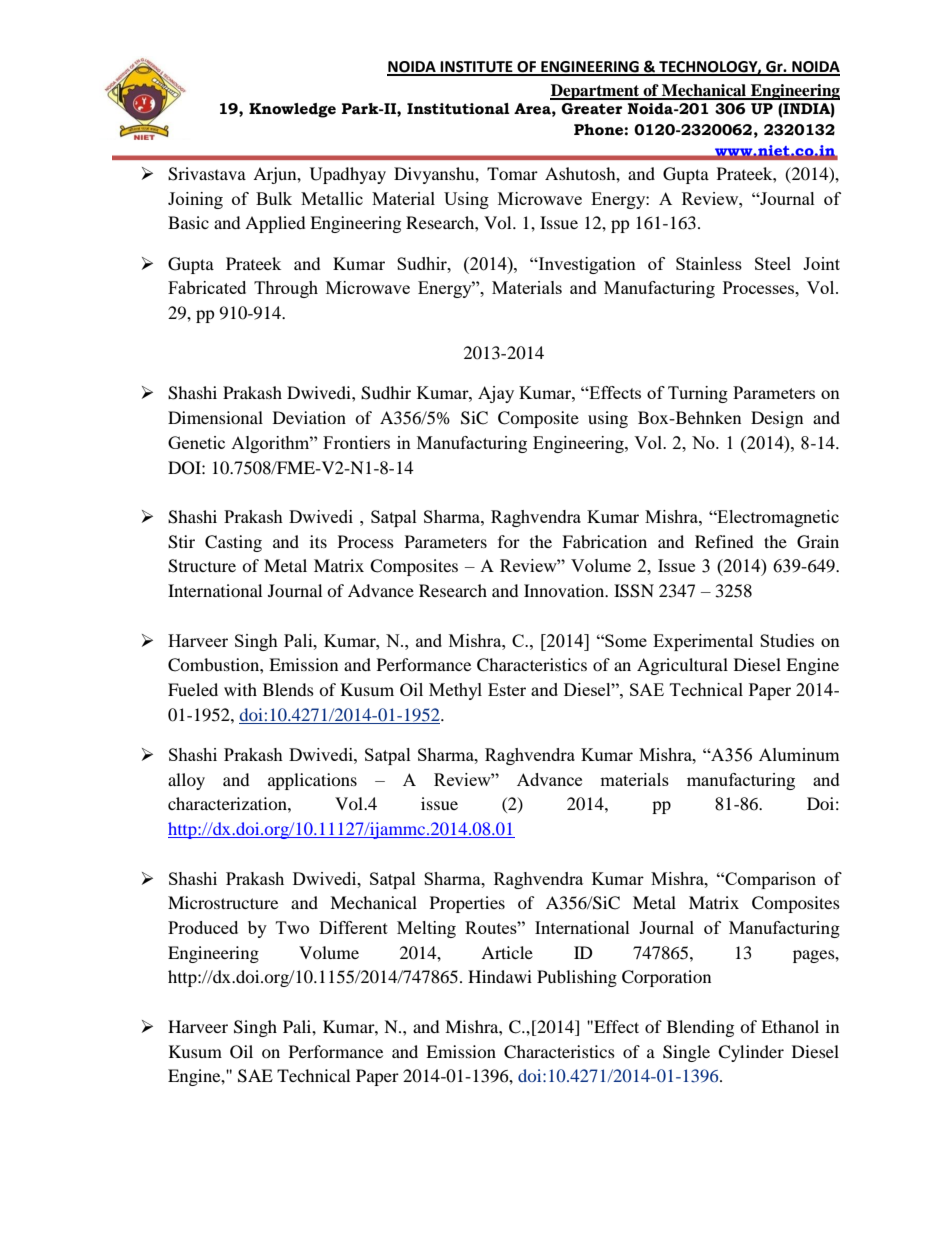  Describe the element at coordinates (777, 419) in the document. I see `Design` at that location.
